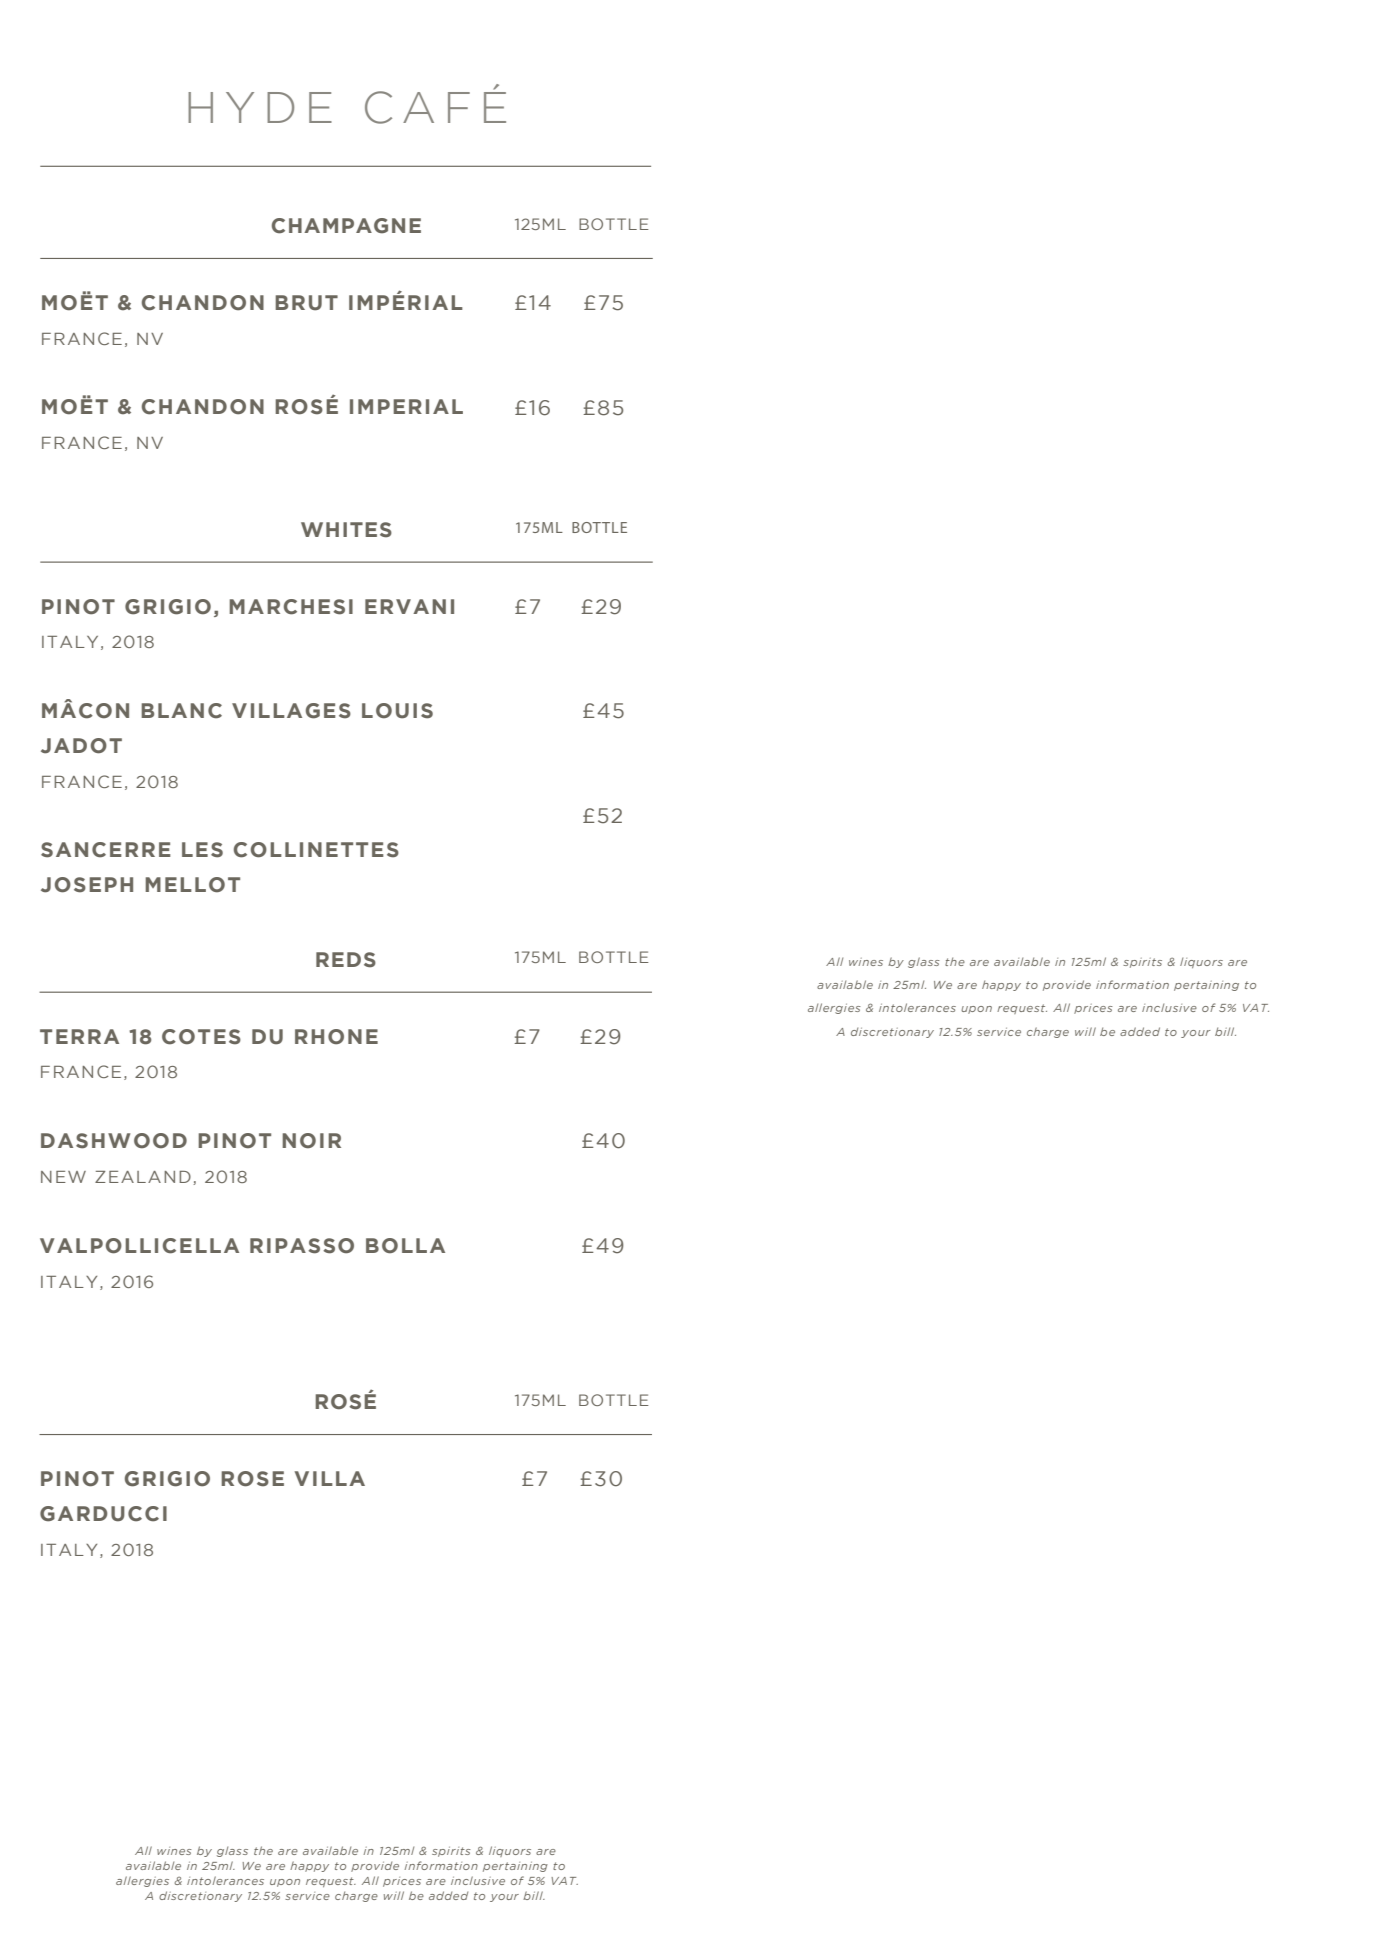  I want to click on HYDE, so click(260, 107).
